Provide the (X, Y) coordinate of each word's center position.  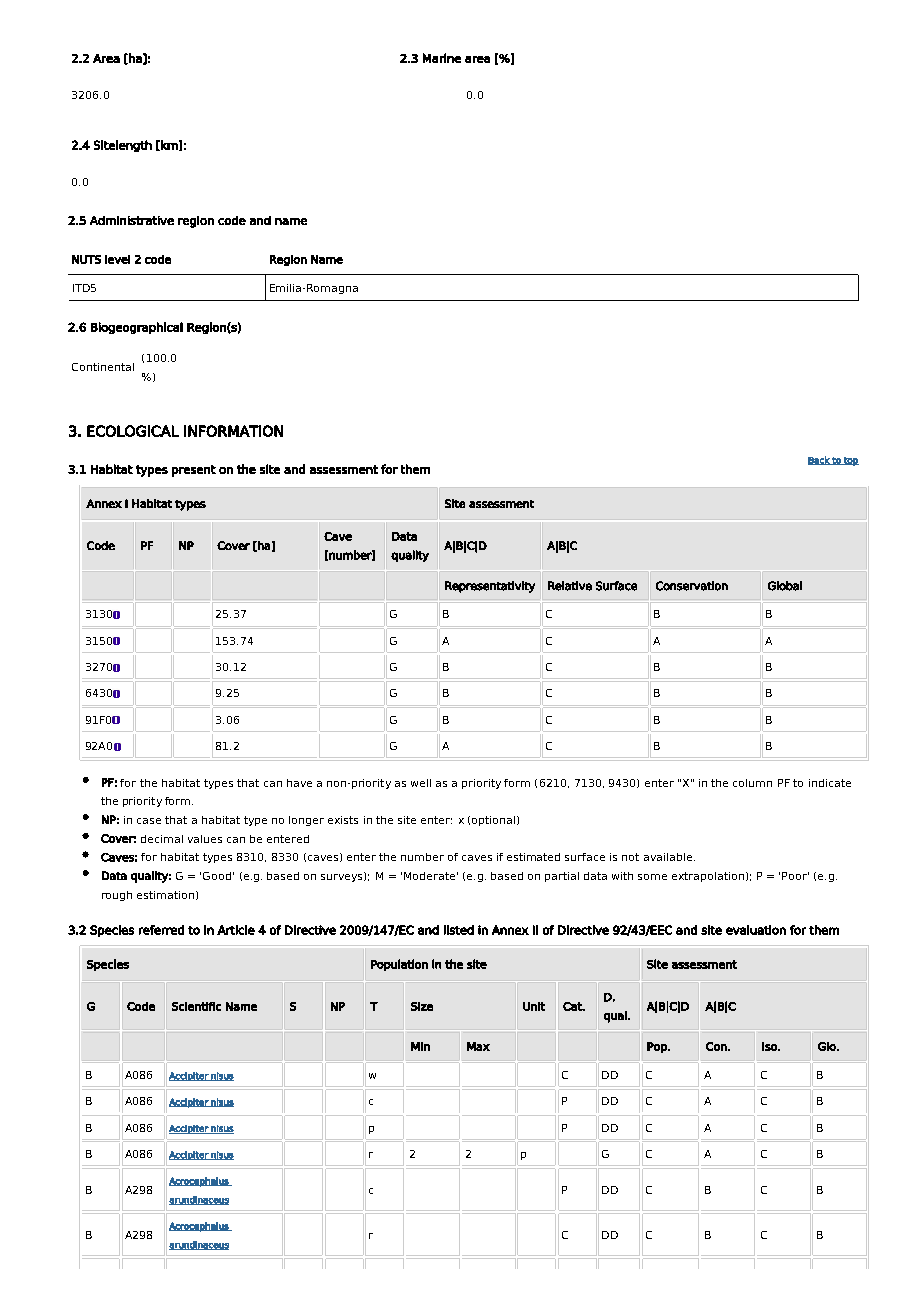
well (421, 783)
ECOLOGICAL (133, 431)
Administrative (132, 220)
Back (819, 460)
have (299, 783)
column (752, 783)
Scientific (196, 1006)
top (850, 461)
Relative (570, 586)
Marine (442, 58)
